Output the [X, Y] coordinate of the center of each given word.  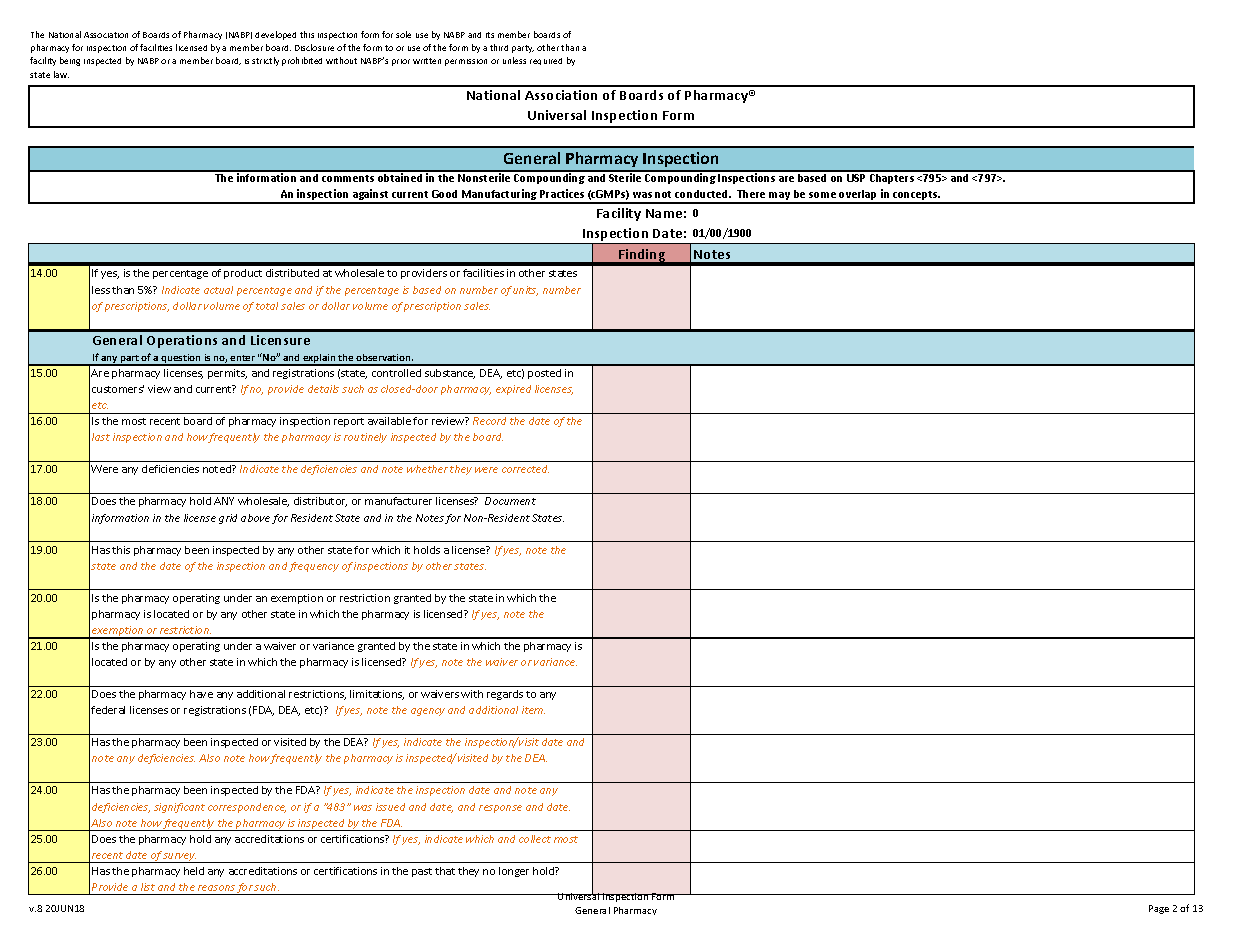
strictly [265, 61]
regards [505, 695]
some [822, 195]
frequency [314, 567]
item [533, 710]
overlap [859, 196]
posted [544, 374]
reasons [216, 888]
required [546, 61]
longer [514, 872]
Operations [182, 341]
